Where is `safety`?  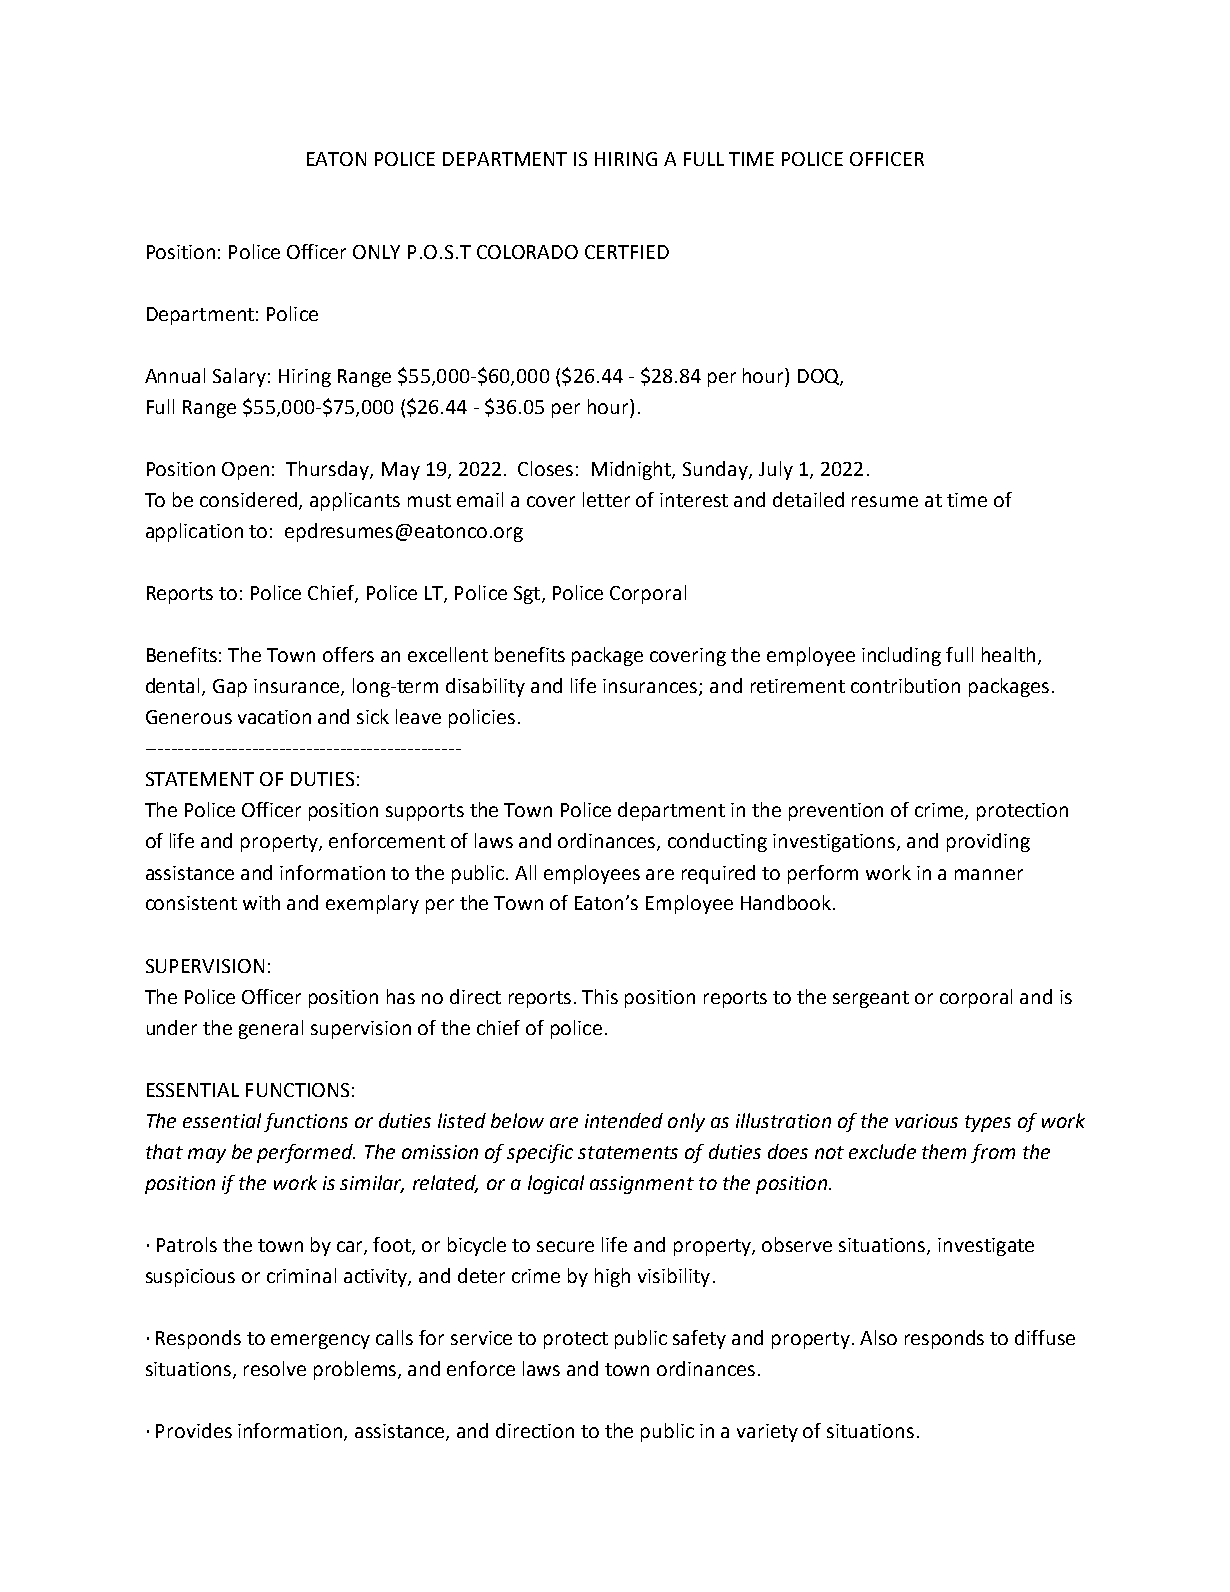
safety is located at coordinates (699, 1339).
